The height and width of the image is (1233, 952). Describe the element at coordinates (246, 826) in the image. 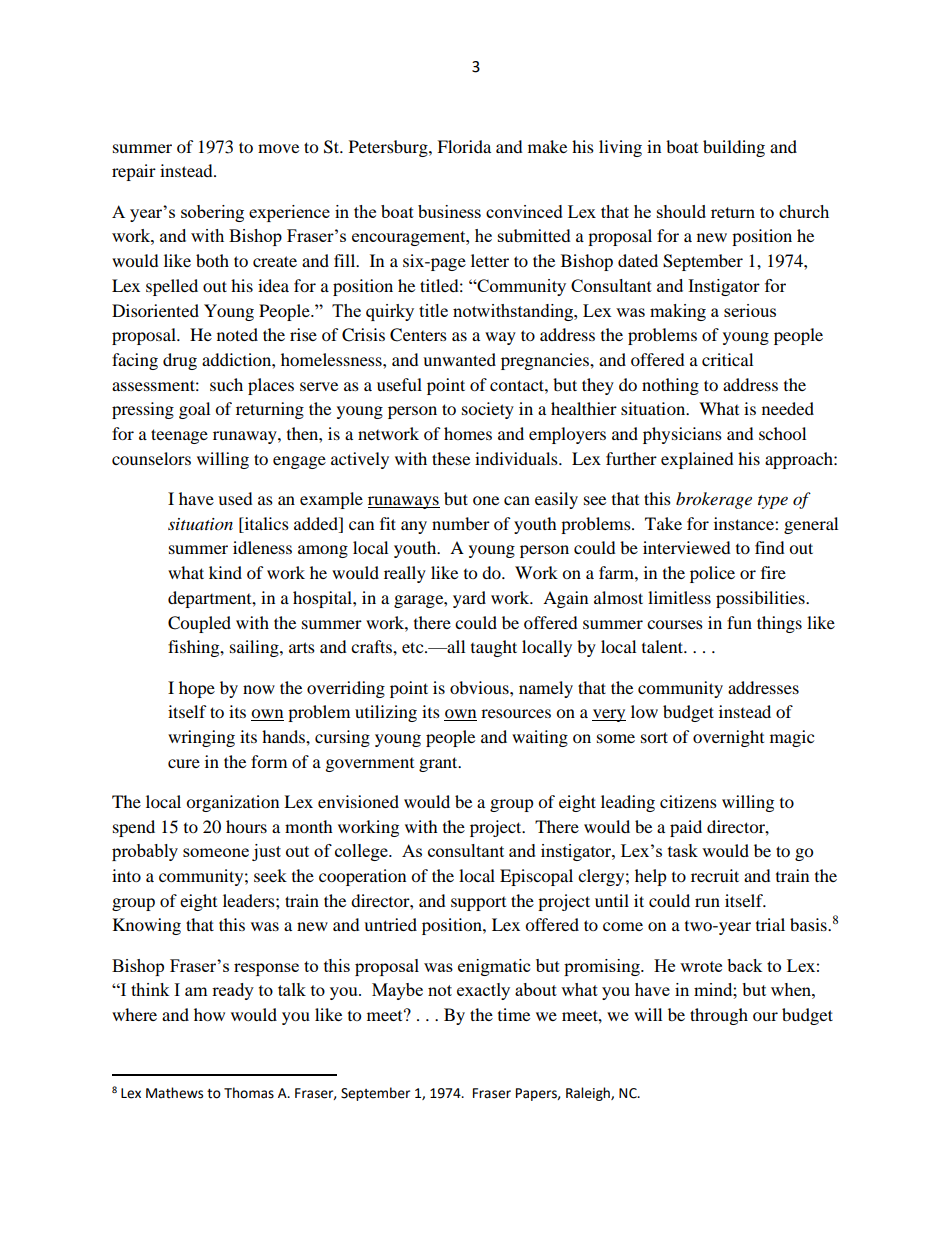

I see `hours` at that location.
